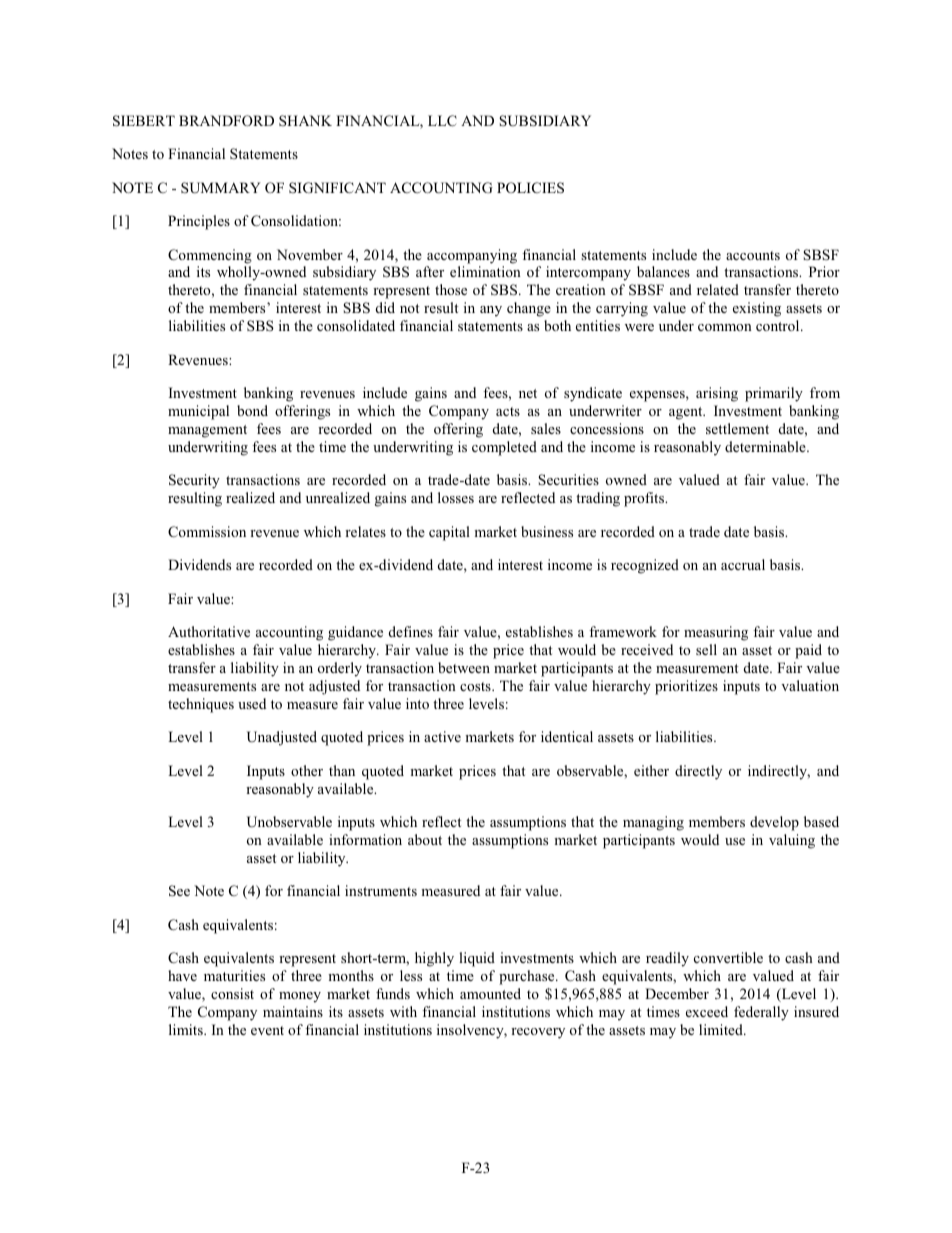 The image size is (952, 1233). Describe the element at coordinates (753, 255) in the document. I see `accounts` at that location.
